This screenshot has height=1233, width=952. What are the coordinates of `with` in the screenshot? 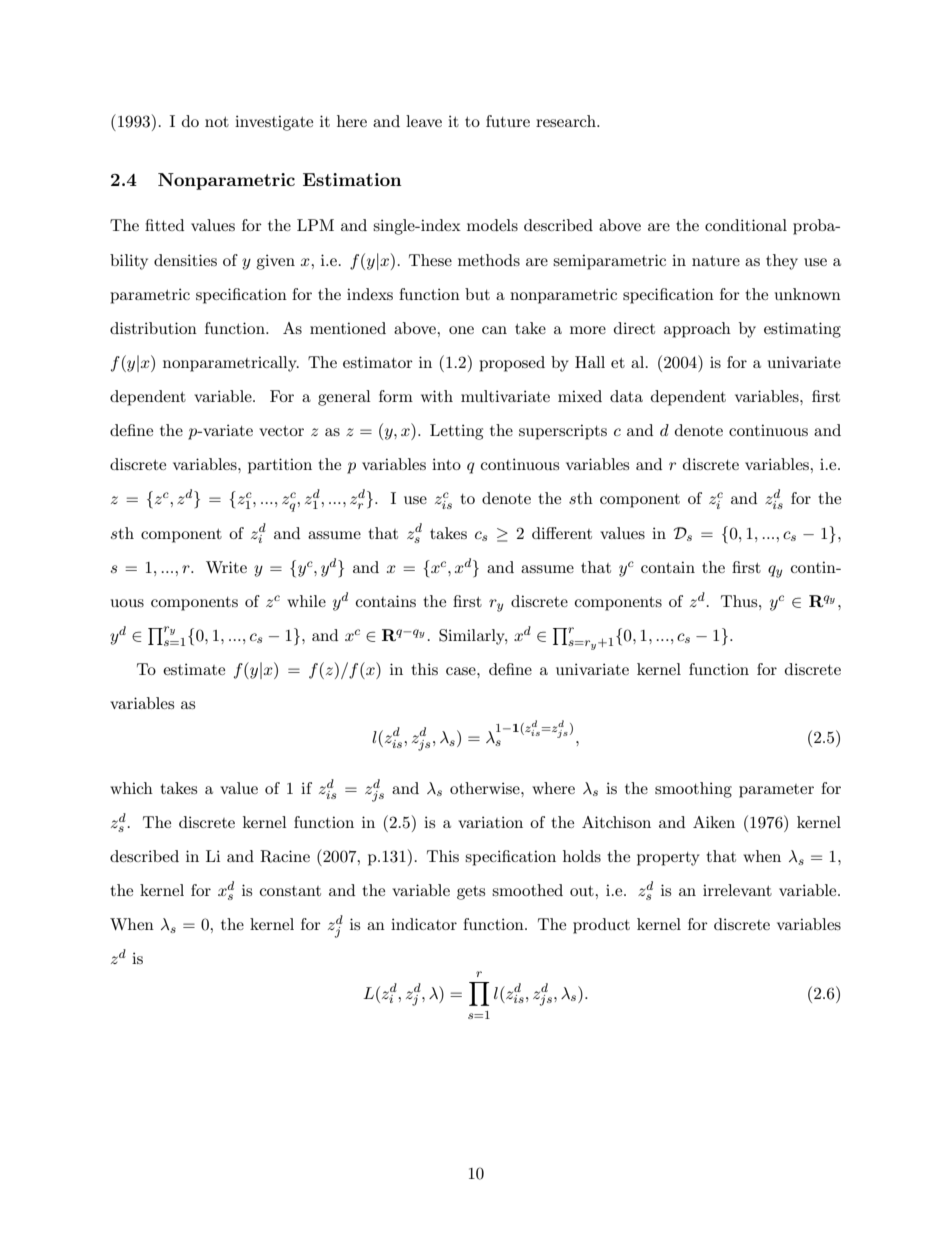 It's located at (437, 396).
